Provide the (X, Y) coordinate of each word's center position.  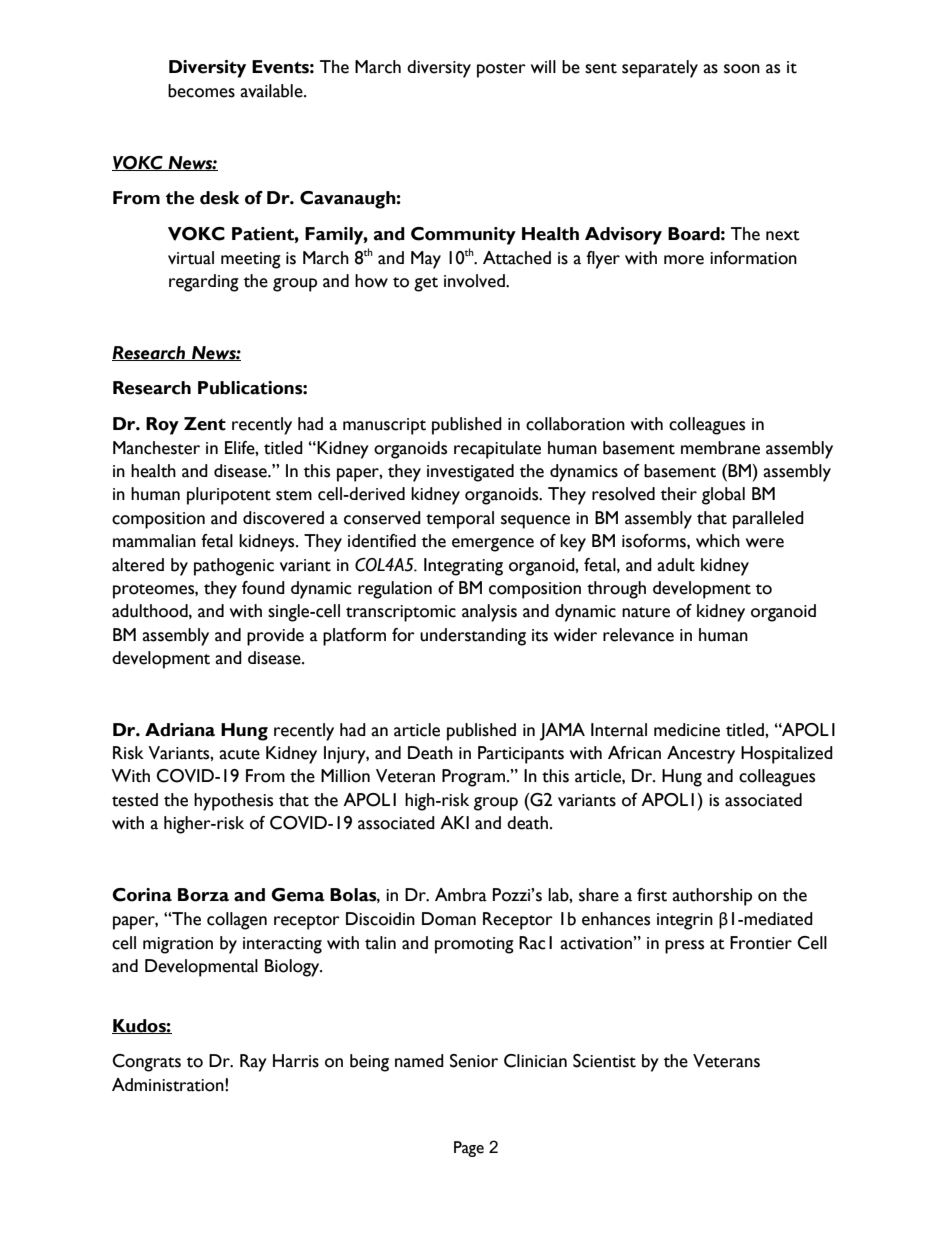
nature (646, 612)
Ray (253, 1063)
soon (742, 69)
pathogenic (234, 567)
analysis (489, 613)
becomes (201, 91)
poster (501, 70)
